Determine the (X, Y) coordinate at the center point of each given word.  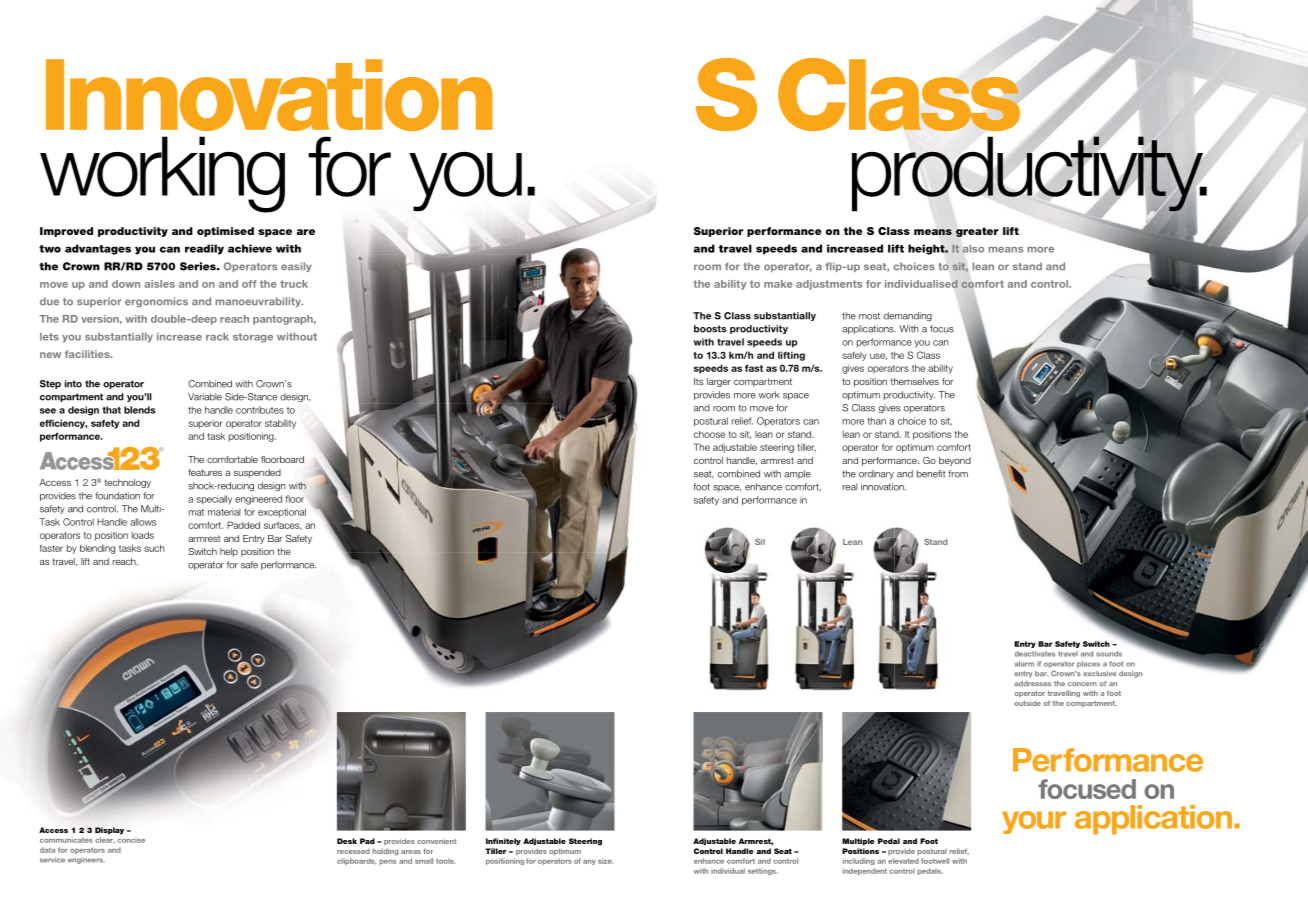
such (154, 548)
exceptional (282, 512)
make (778, 284)
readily (204, 249)
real (850, 487)
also (973, 249)
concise (131, 840)
